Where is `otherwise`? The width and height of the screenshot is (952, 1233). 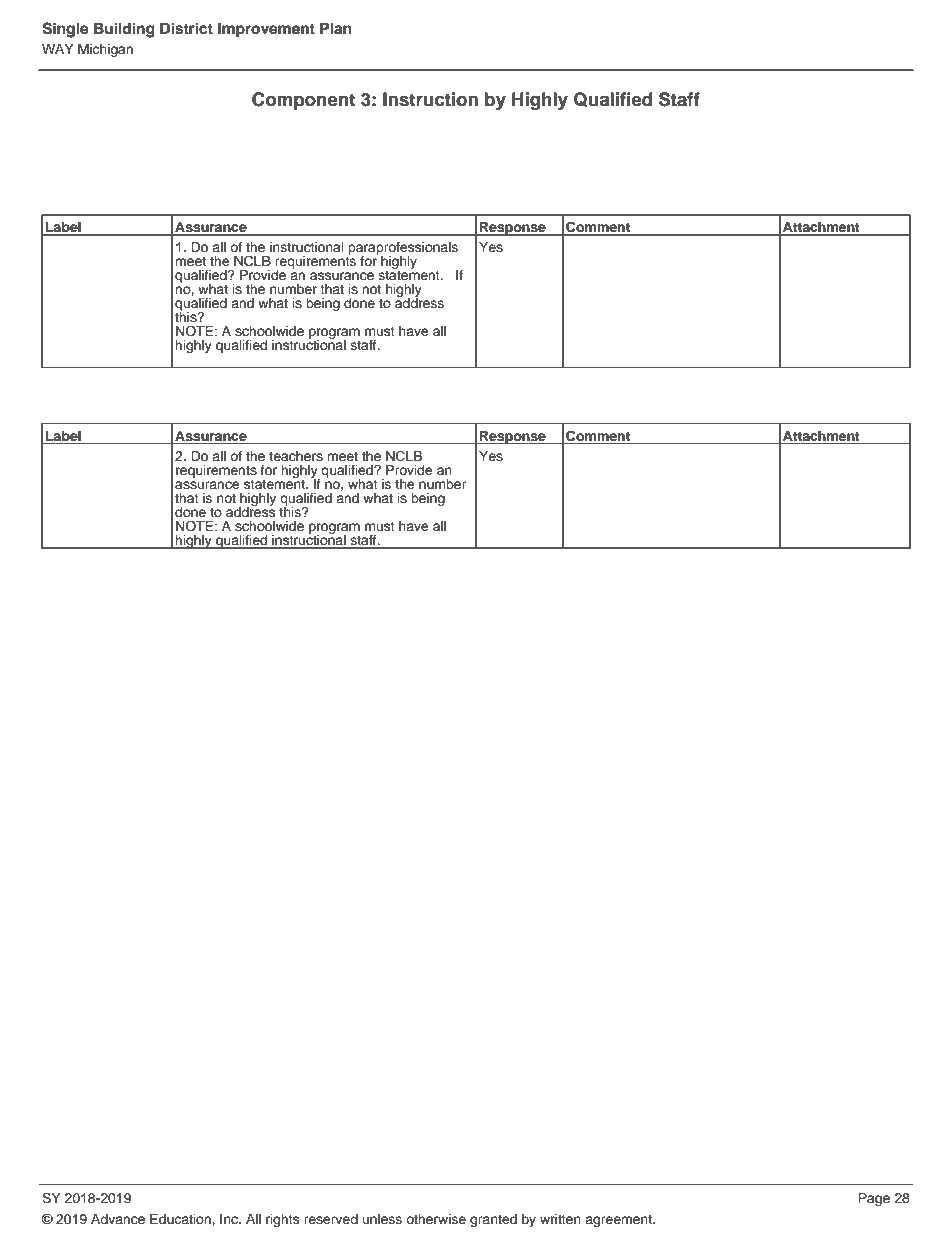
otherwise is located at coordinates (436, 1219).
